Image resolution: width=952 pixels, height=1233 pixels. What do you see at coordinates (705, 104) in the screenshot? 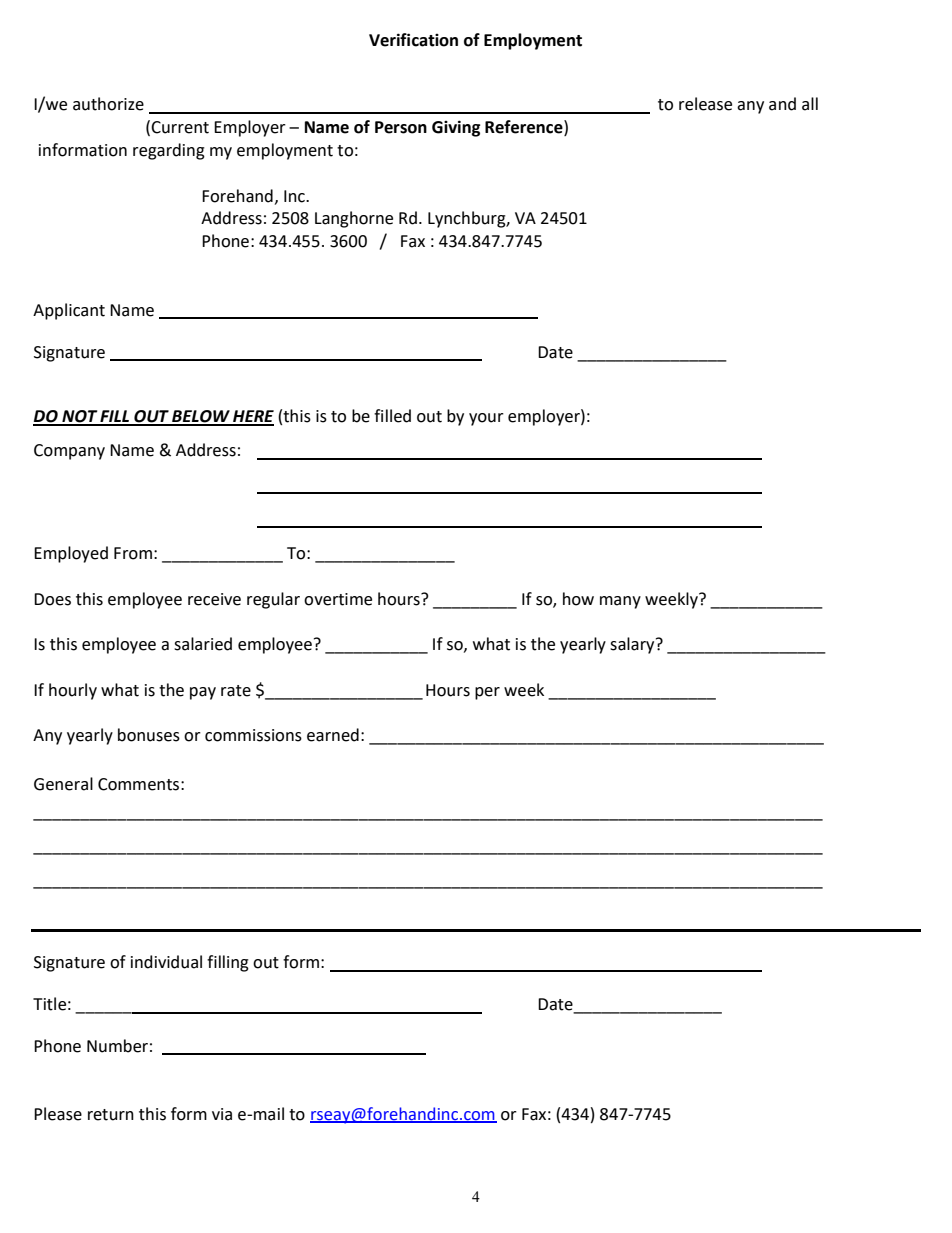
I see `release` at bounding box center [705, 104].
